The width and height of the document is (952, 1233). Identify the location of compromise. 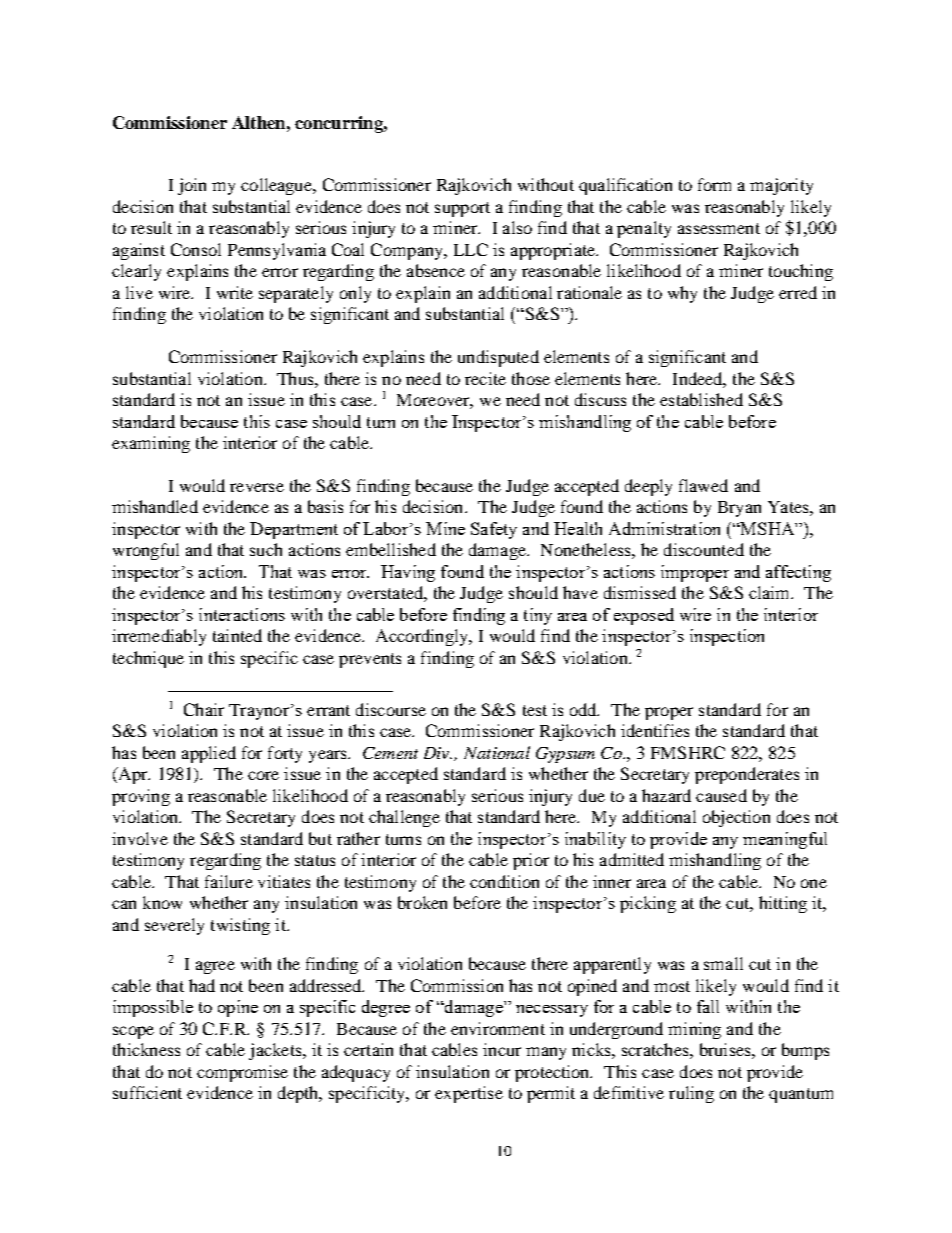
(242, 1073).
